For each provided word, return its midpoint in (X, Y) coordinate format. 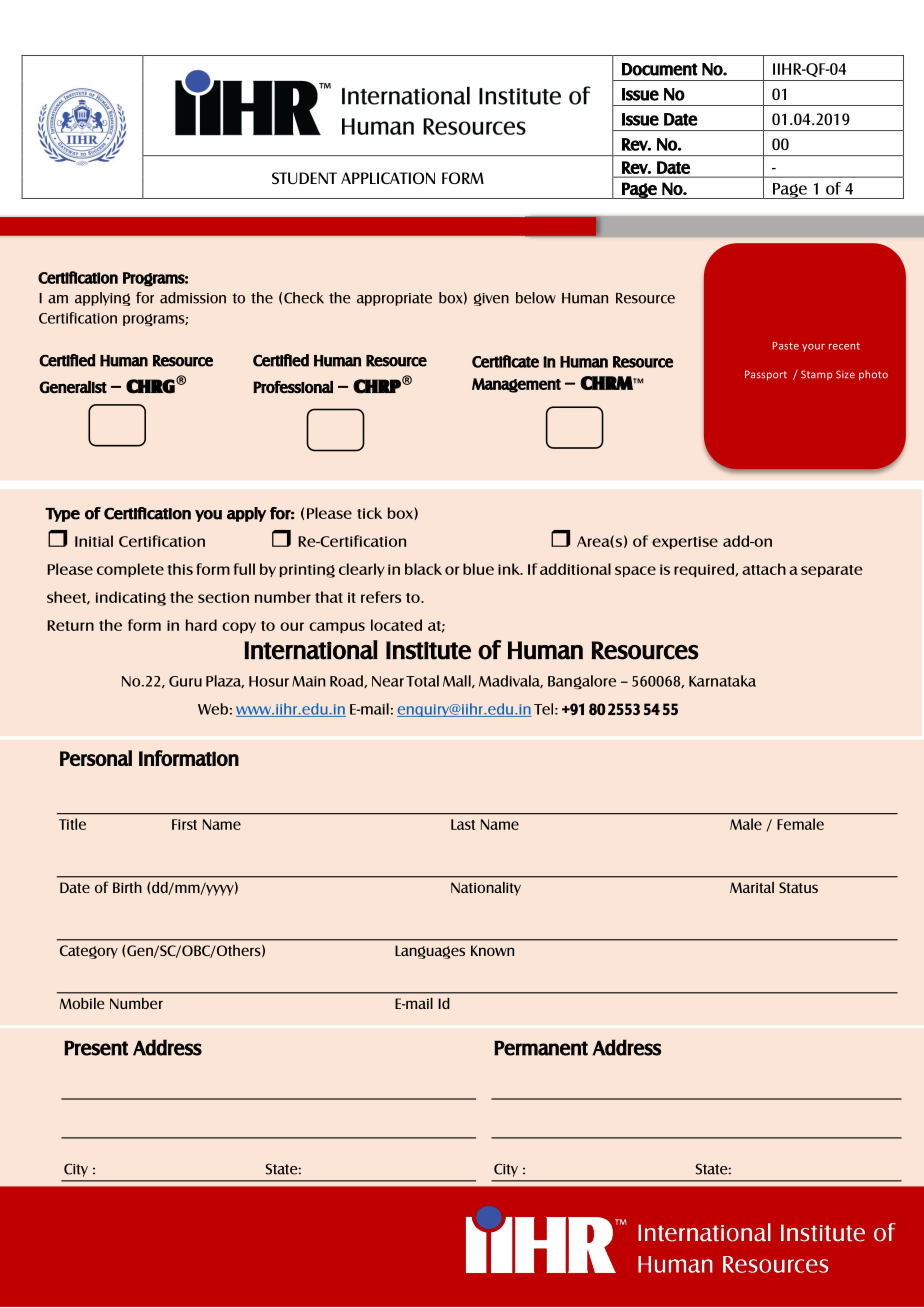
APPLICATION (388, 178)
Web (213, 709)
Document (660, 69)
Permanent (541, 1048)
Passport (766, 375)
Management (516, 385)
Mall (458, 681)
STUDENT (304, 178)
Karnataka (722, 681)
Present (96, 1048)
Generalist (73, 387)
